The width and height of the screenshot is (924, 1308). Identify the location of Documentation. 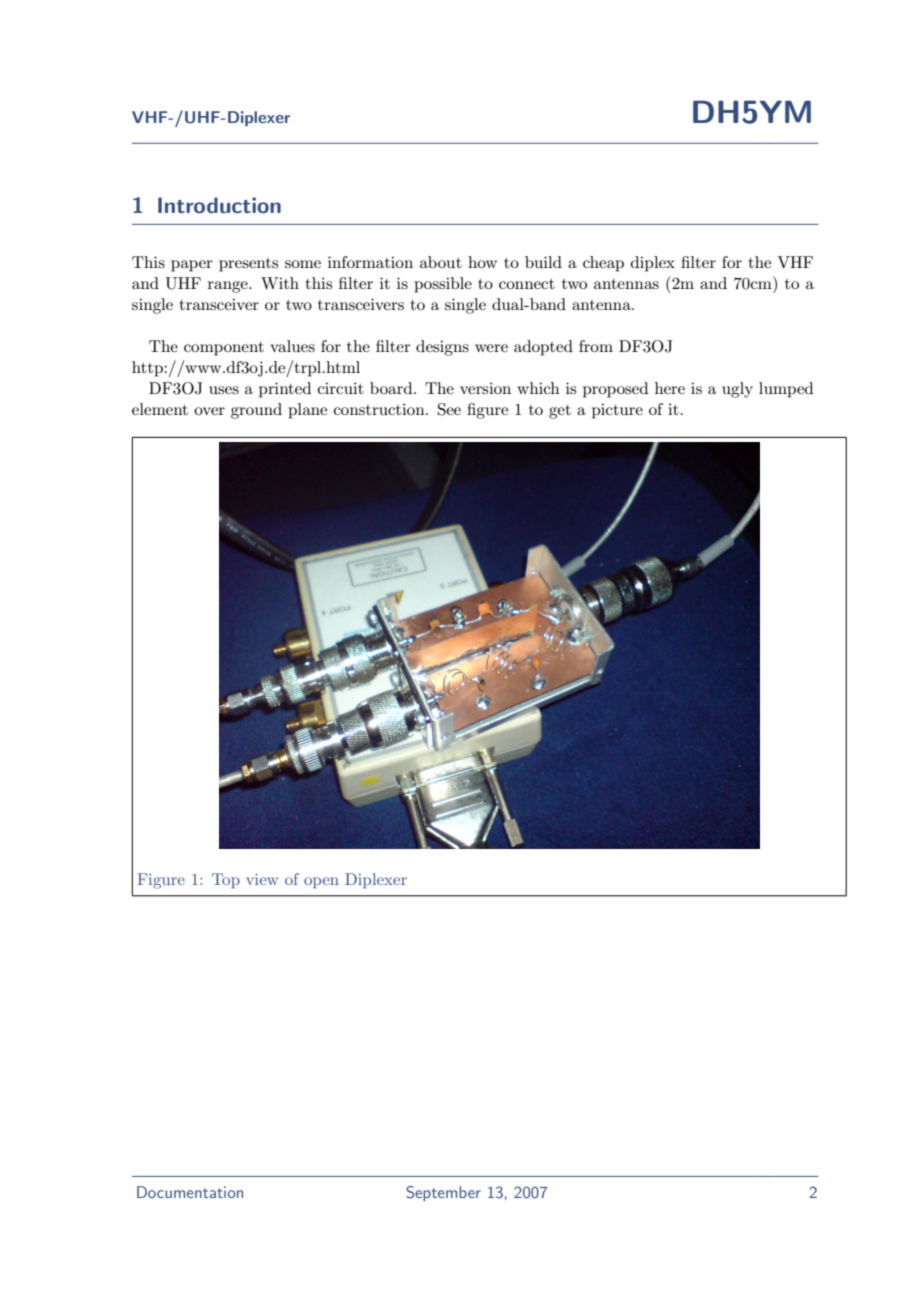
(190, 1192).
